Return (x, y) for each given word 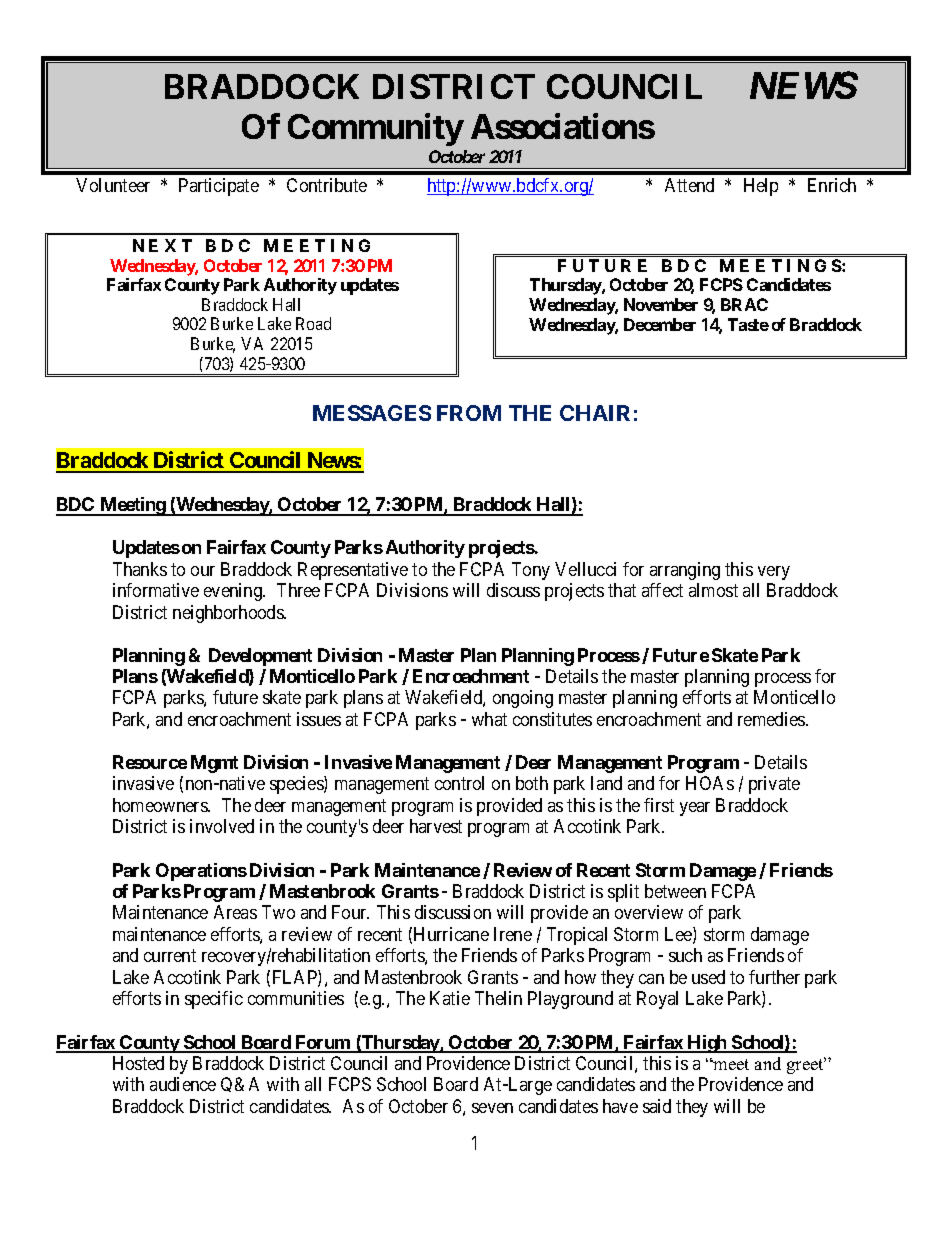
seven (492, 1108)
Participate (219, 187)
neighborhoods (229, 614)
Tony (531, 571)
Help (761, 187)
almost (713, 590)
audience (183, 1084)
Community (375, 129)
